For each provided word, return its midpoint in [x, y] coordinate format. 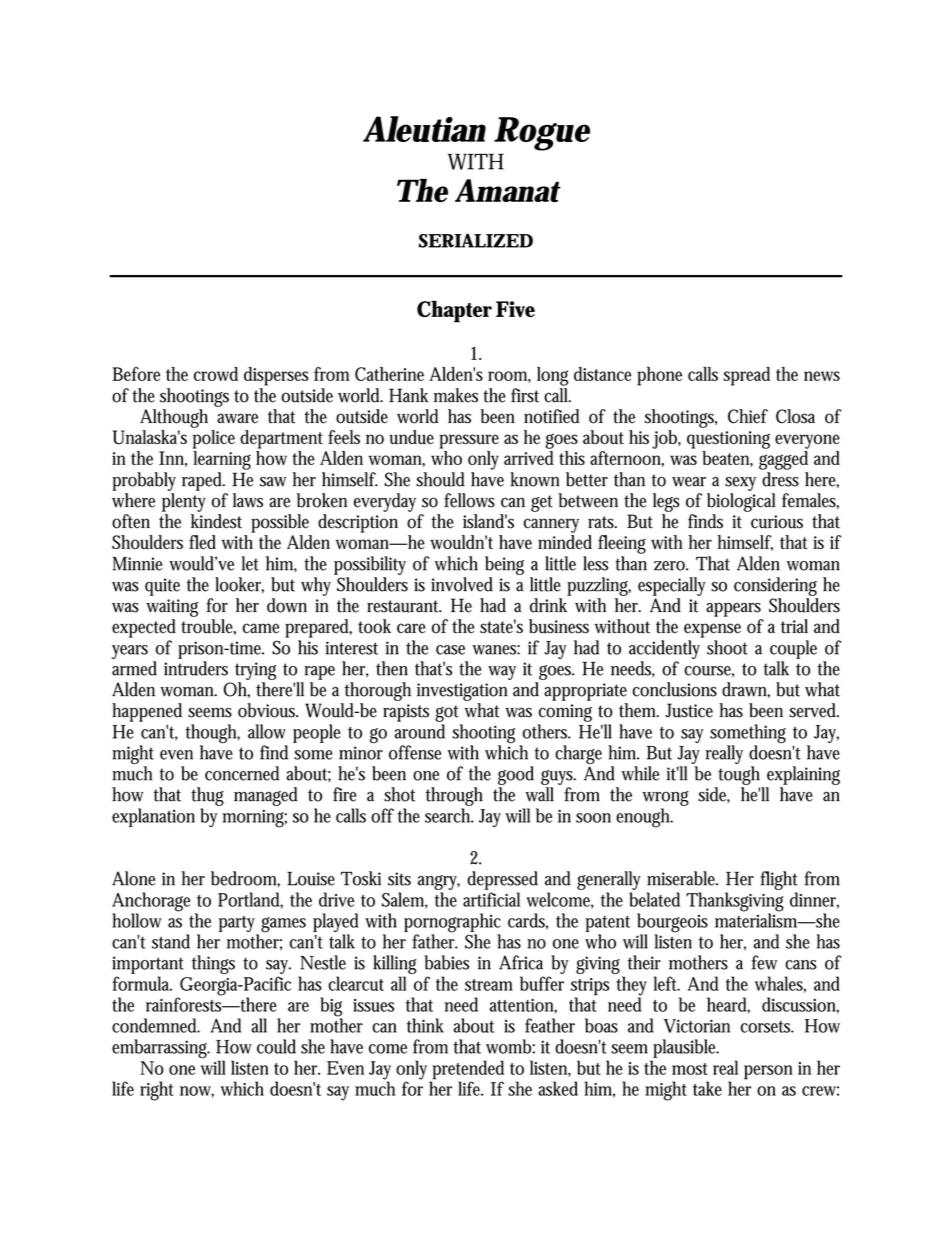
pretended [467, 1071]
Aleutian [424, 129]
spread [746, 376]
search [449, 815]
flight [779, 880]
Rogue [542, 134]
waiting [172, 608]
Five [515, 309]
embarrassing [161, 1048]
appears [733, 609]
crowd [216, 374]
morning [254, 818]
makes [456, 395]
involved [462, 584]
